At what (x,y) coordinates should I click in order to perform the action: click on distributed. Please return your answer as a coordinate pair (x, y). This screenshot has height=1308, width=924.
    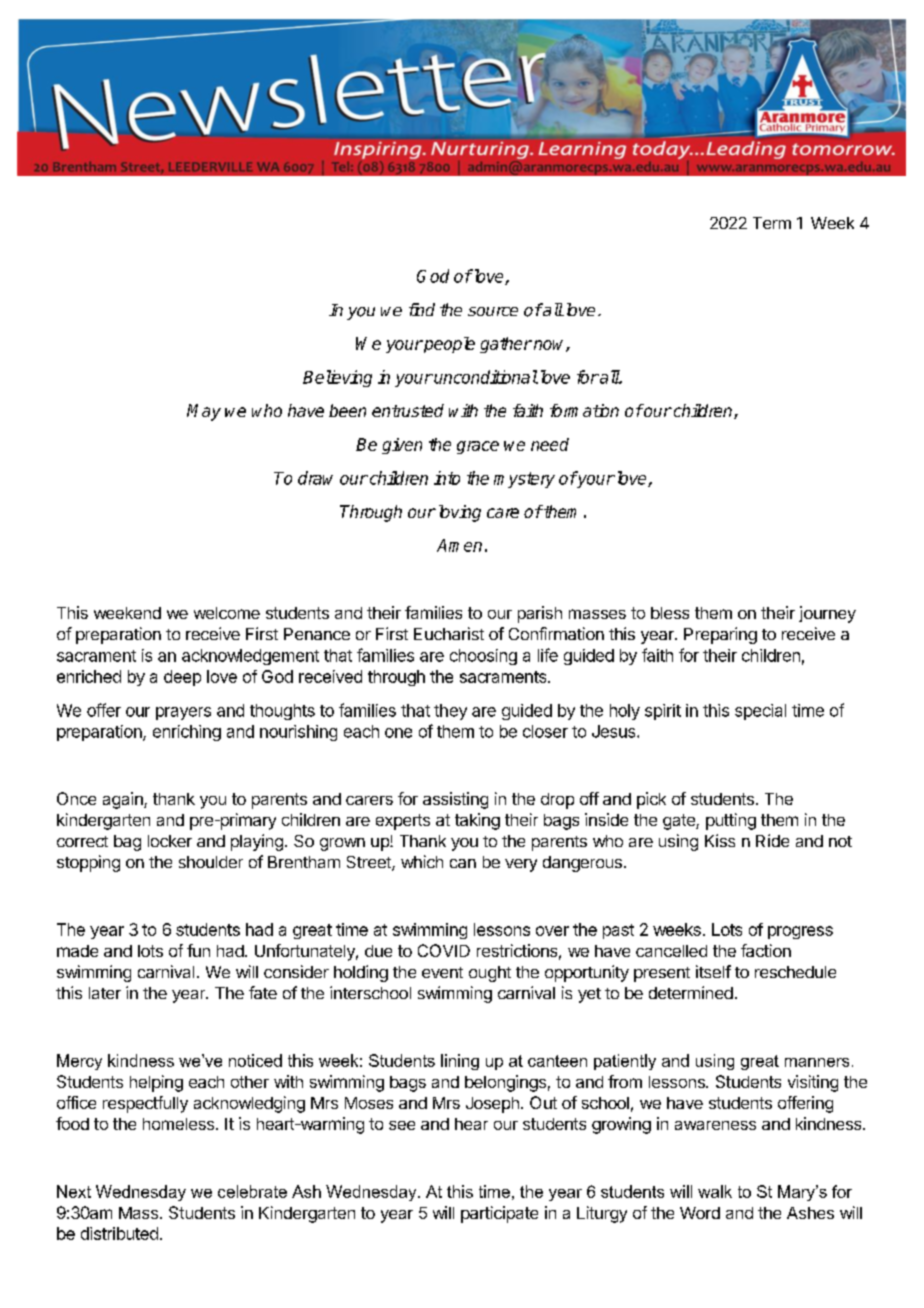
    Looking at the image, I should click on (119, 1233).
